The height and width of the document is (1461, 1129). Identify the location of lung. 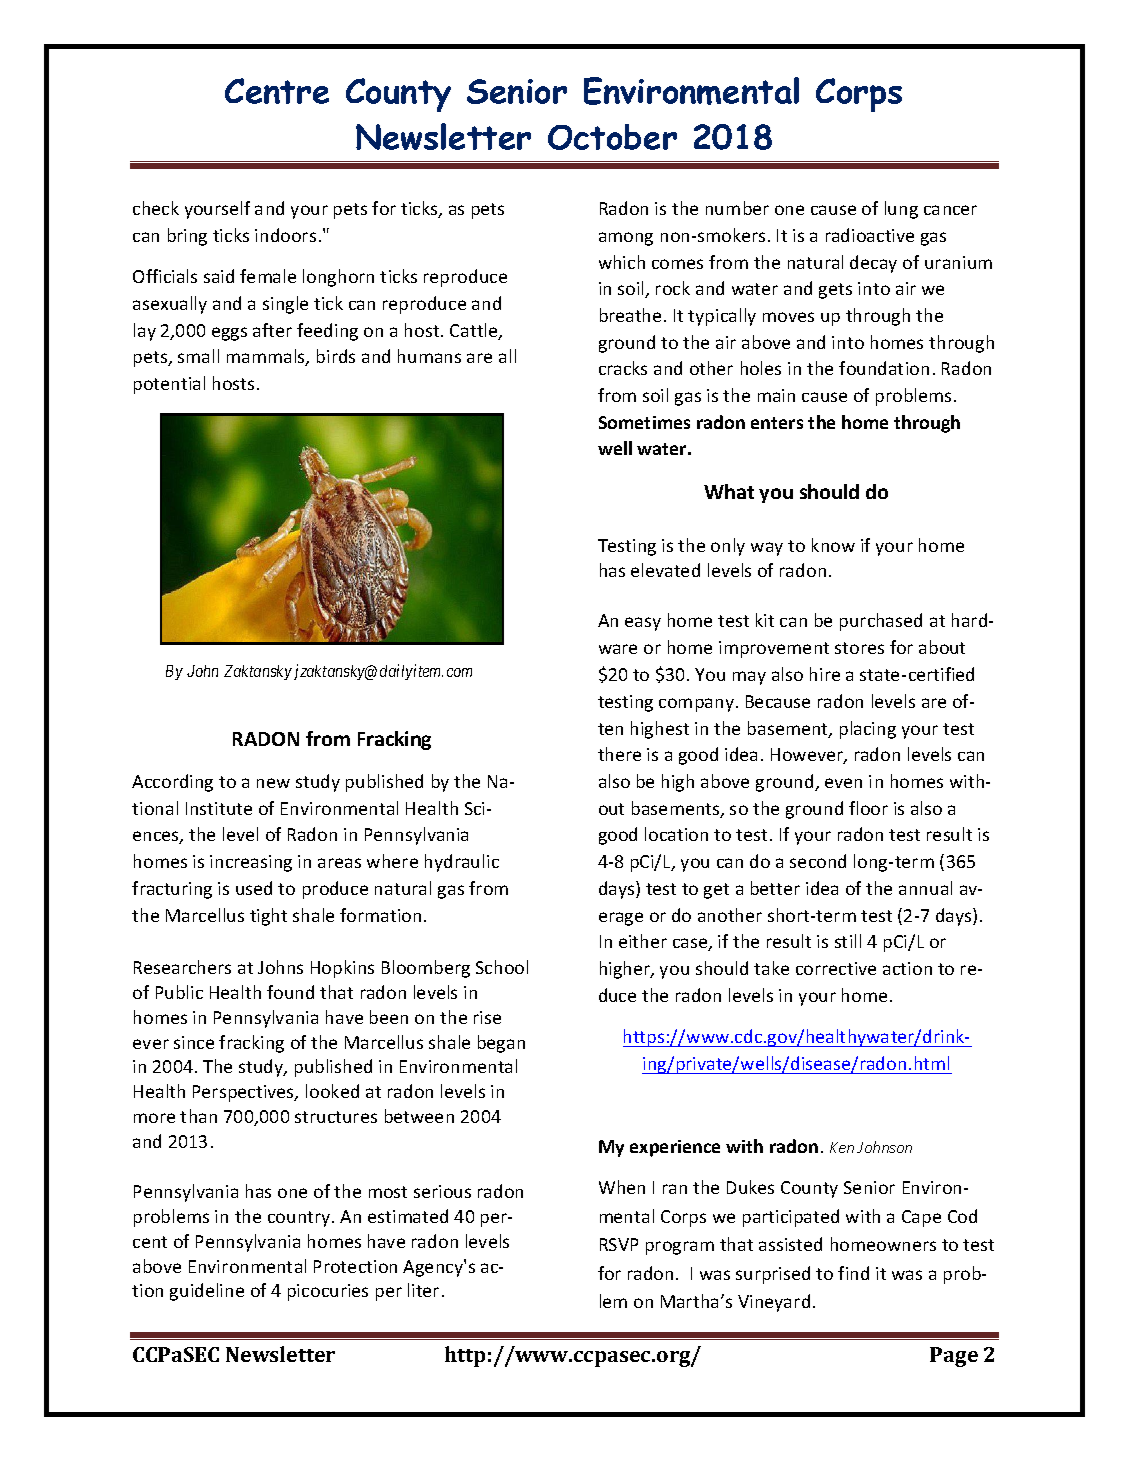
(901, 210).
